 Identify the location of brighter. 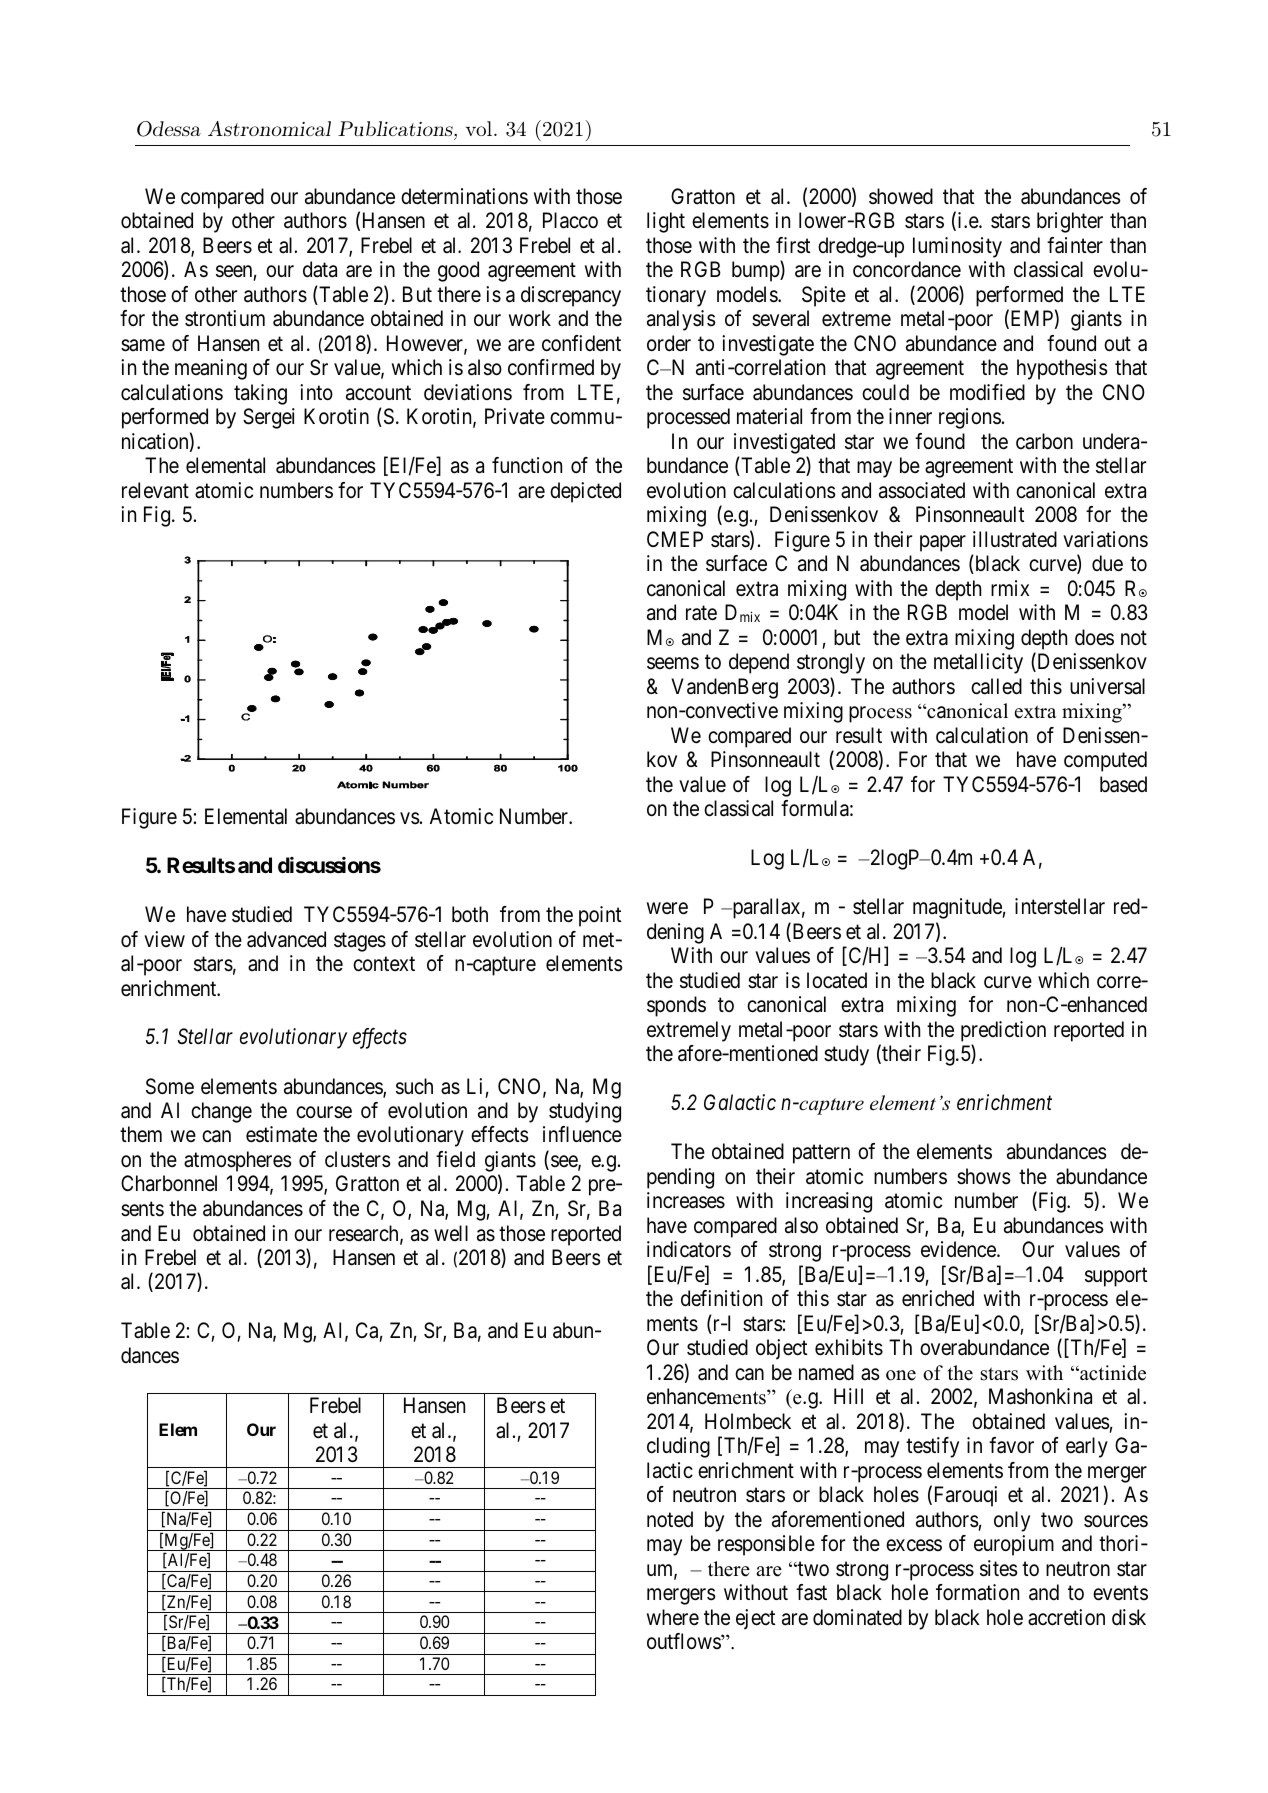
(1070, 222).
